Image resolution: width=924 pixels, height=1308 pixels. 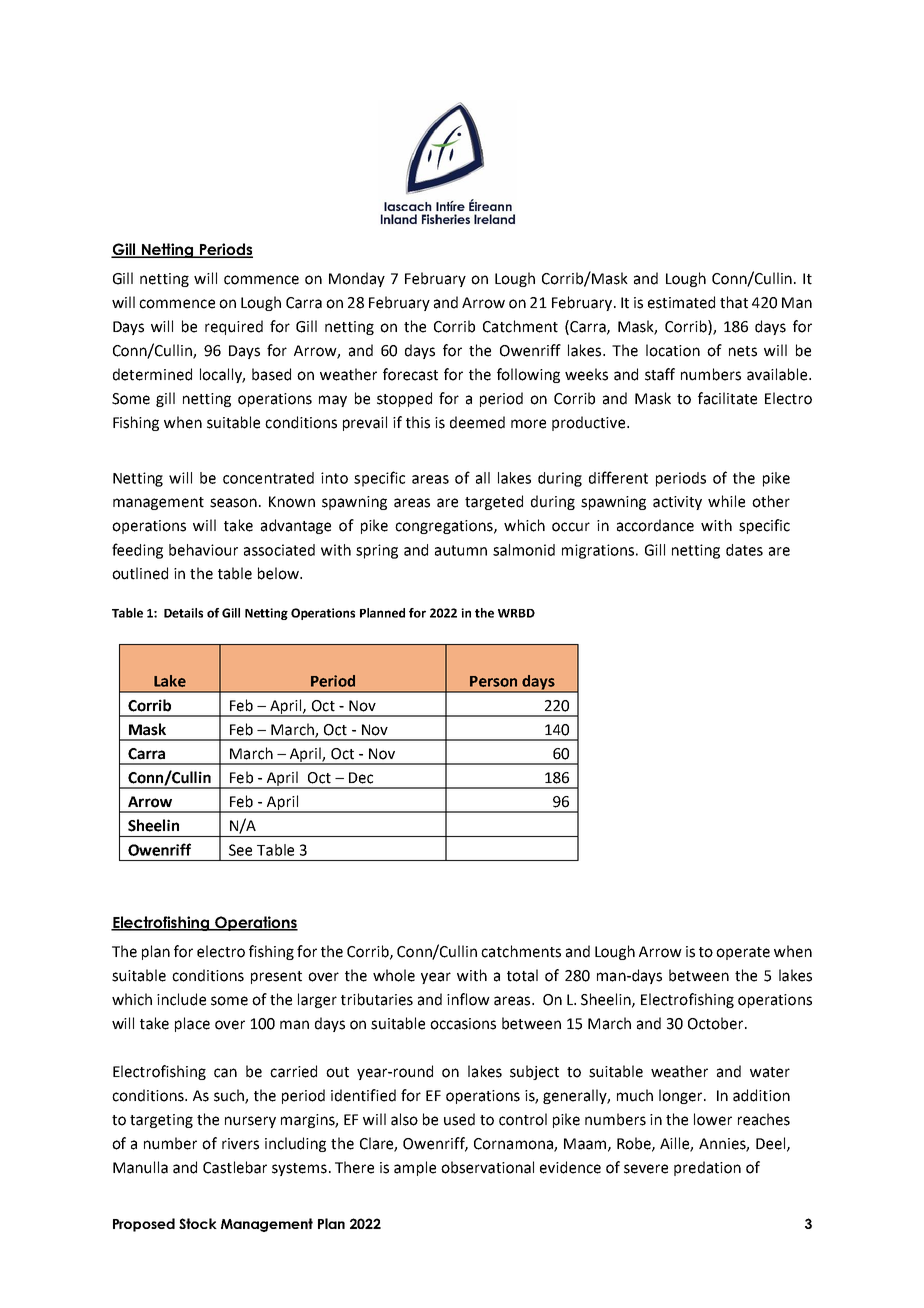 I want to click on required, so click(x=234, y=327).
